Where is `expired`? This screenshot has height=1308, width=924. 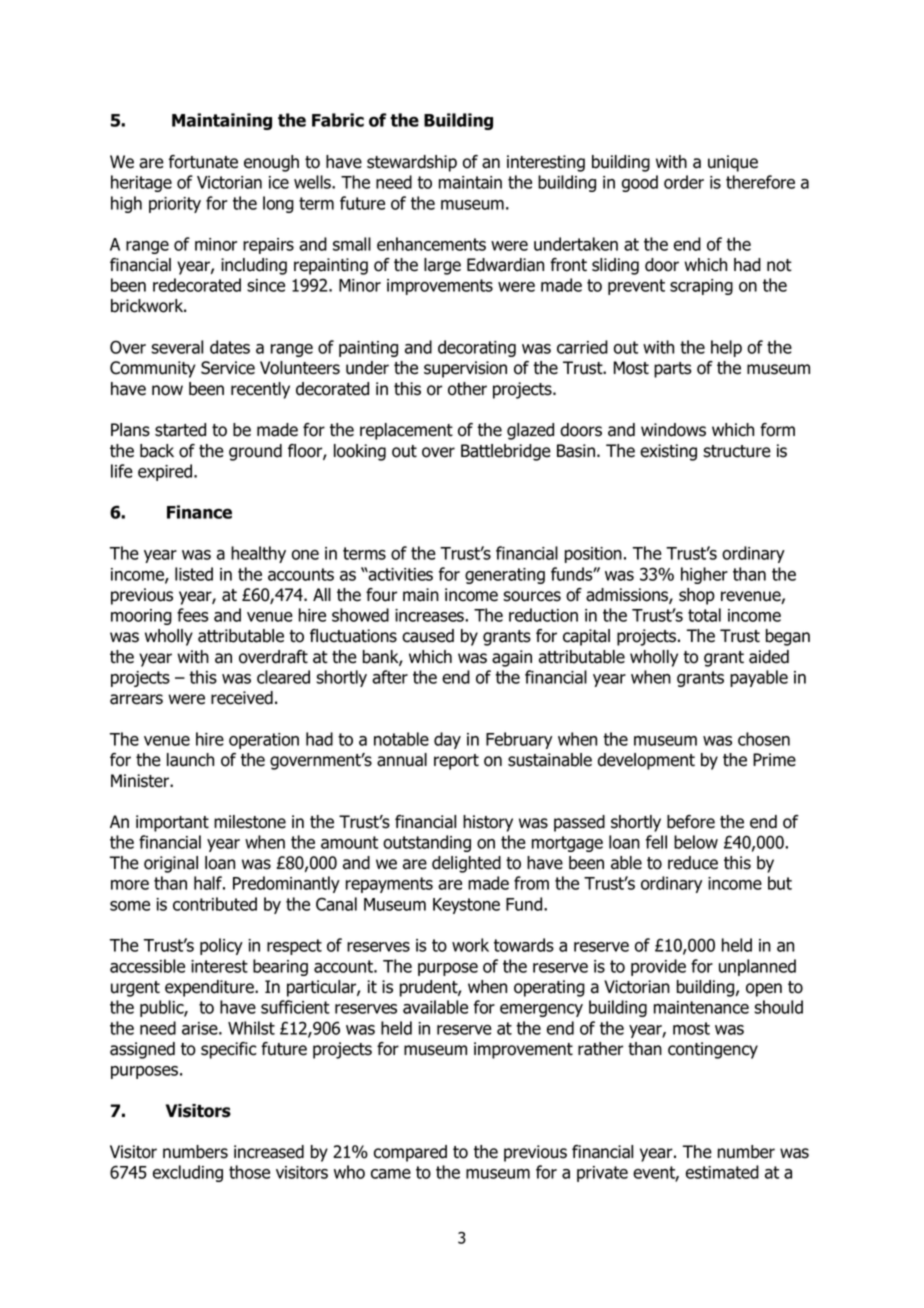 expired is located at coordinates (166, 472).
